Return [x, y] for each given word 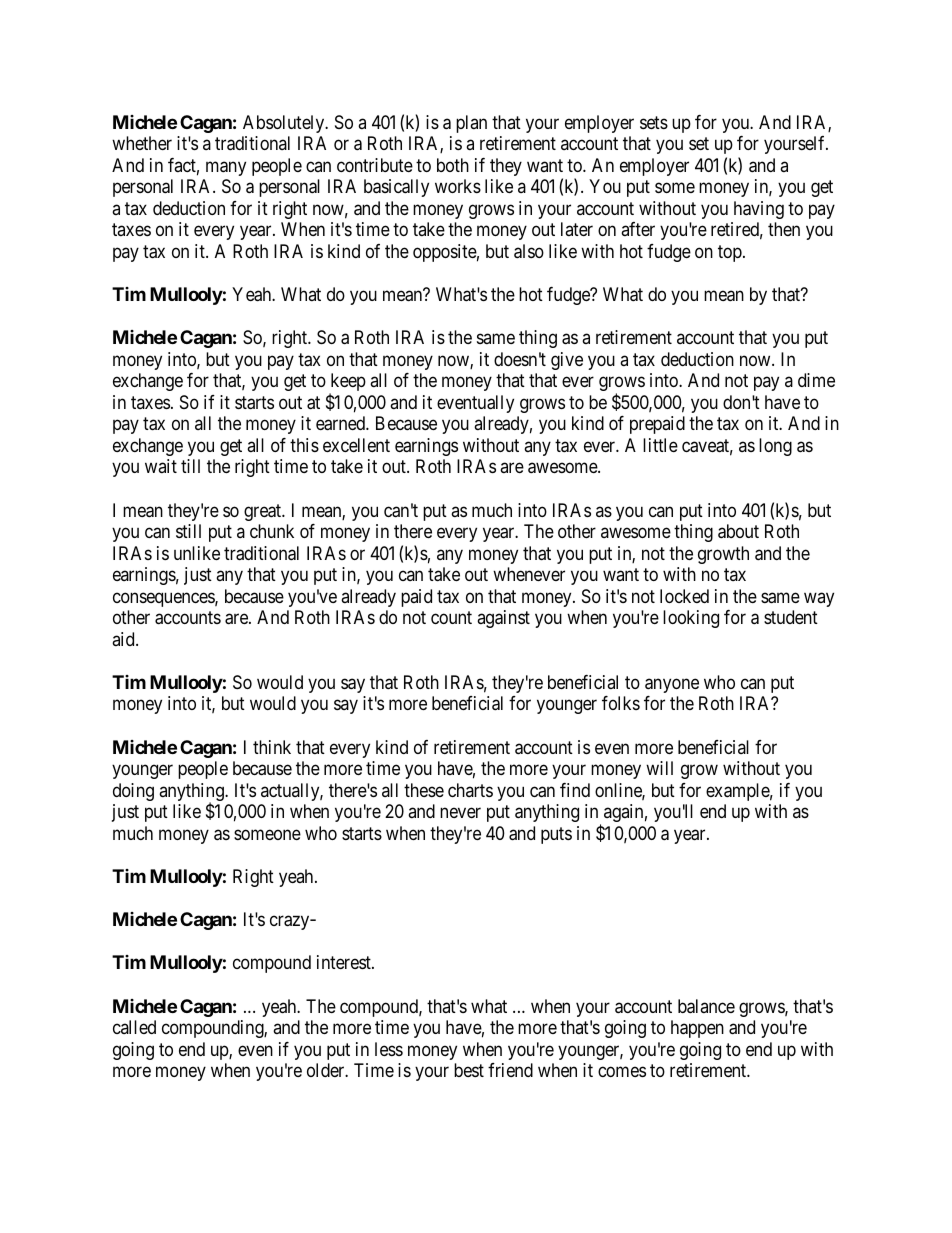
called [134, 1027]
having [759, 210]
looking [691, 619]
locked [684, 596]
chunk [272, 531]
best [469, 1070]
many [226, 168]
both [453, 165]
